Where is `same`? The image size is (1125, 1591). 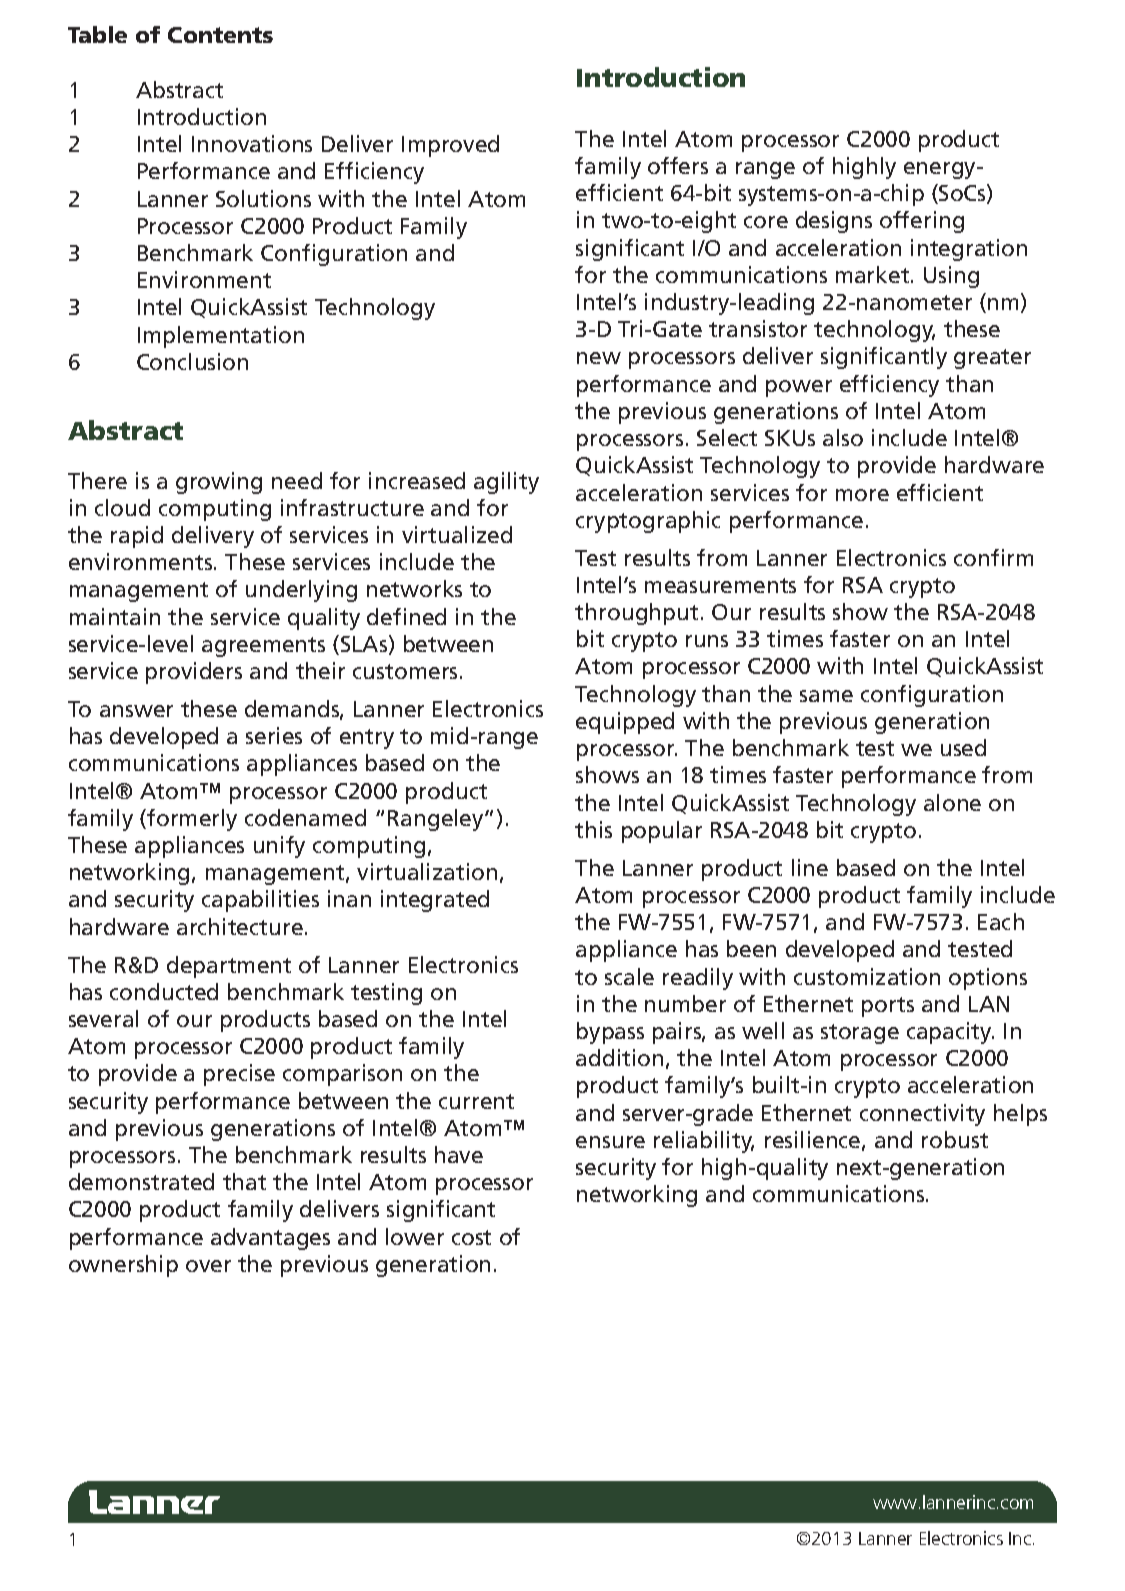
same is located at coordinates (826, 696).
